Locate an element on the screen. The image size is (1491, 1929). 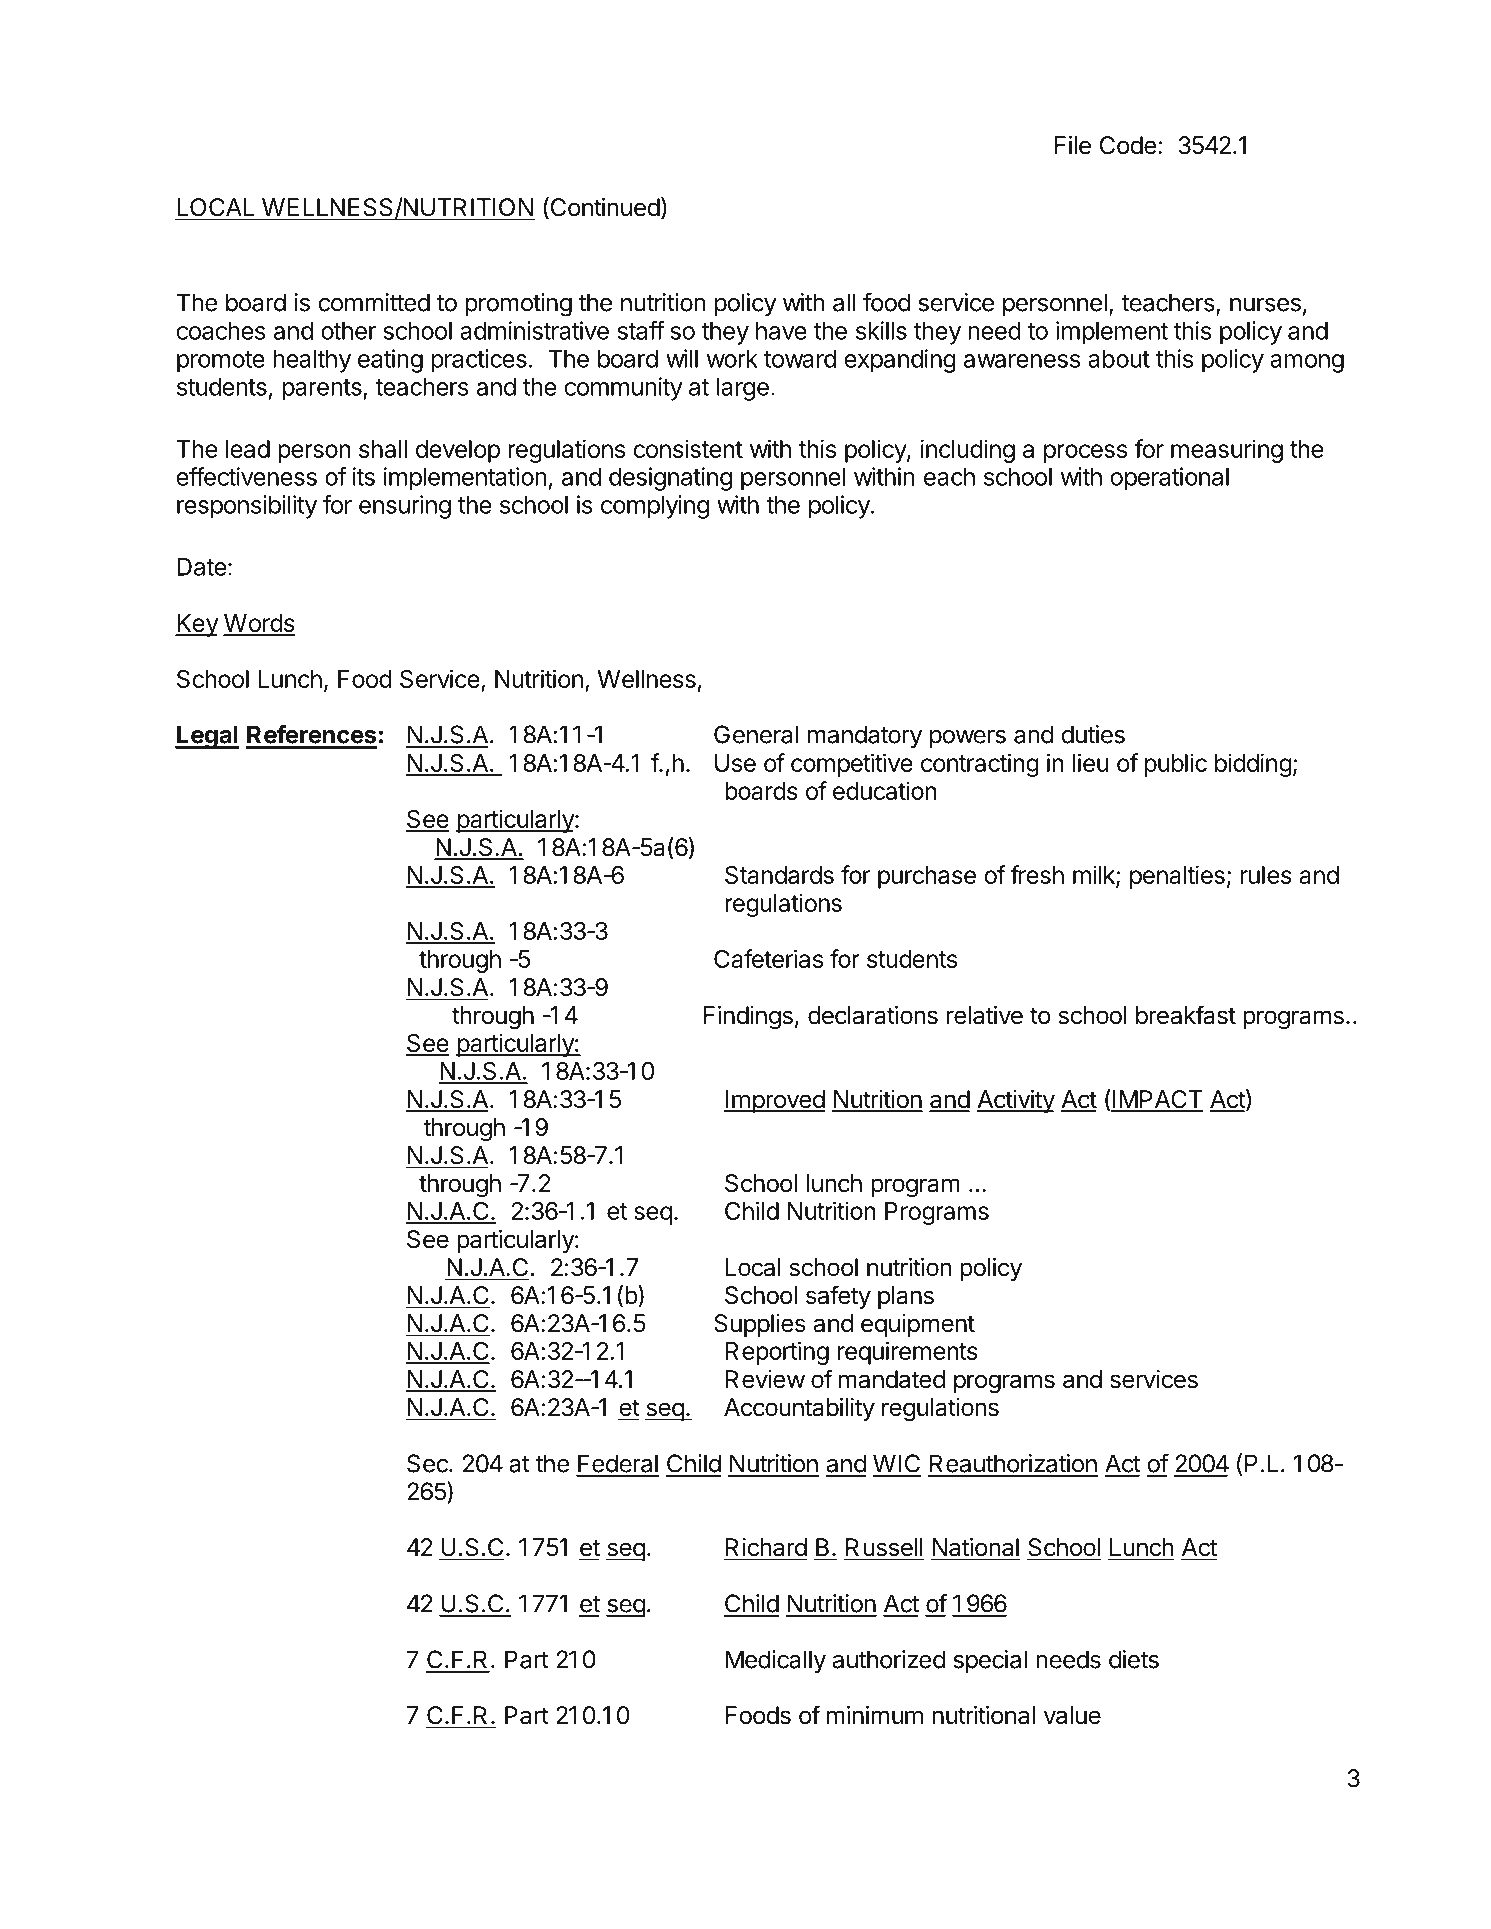
Continued is located at coordinates (604, 208).
